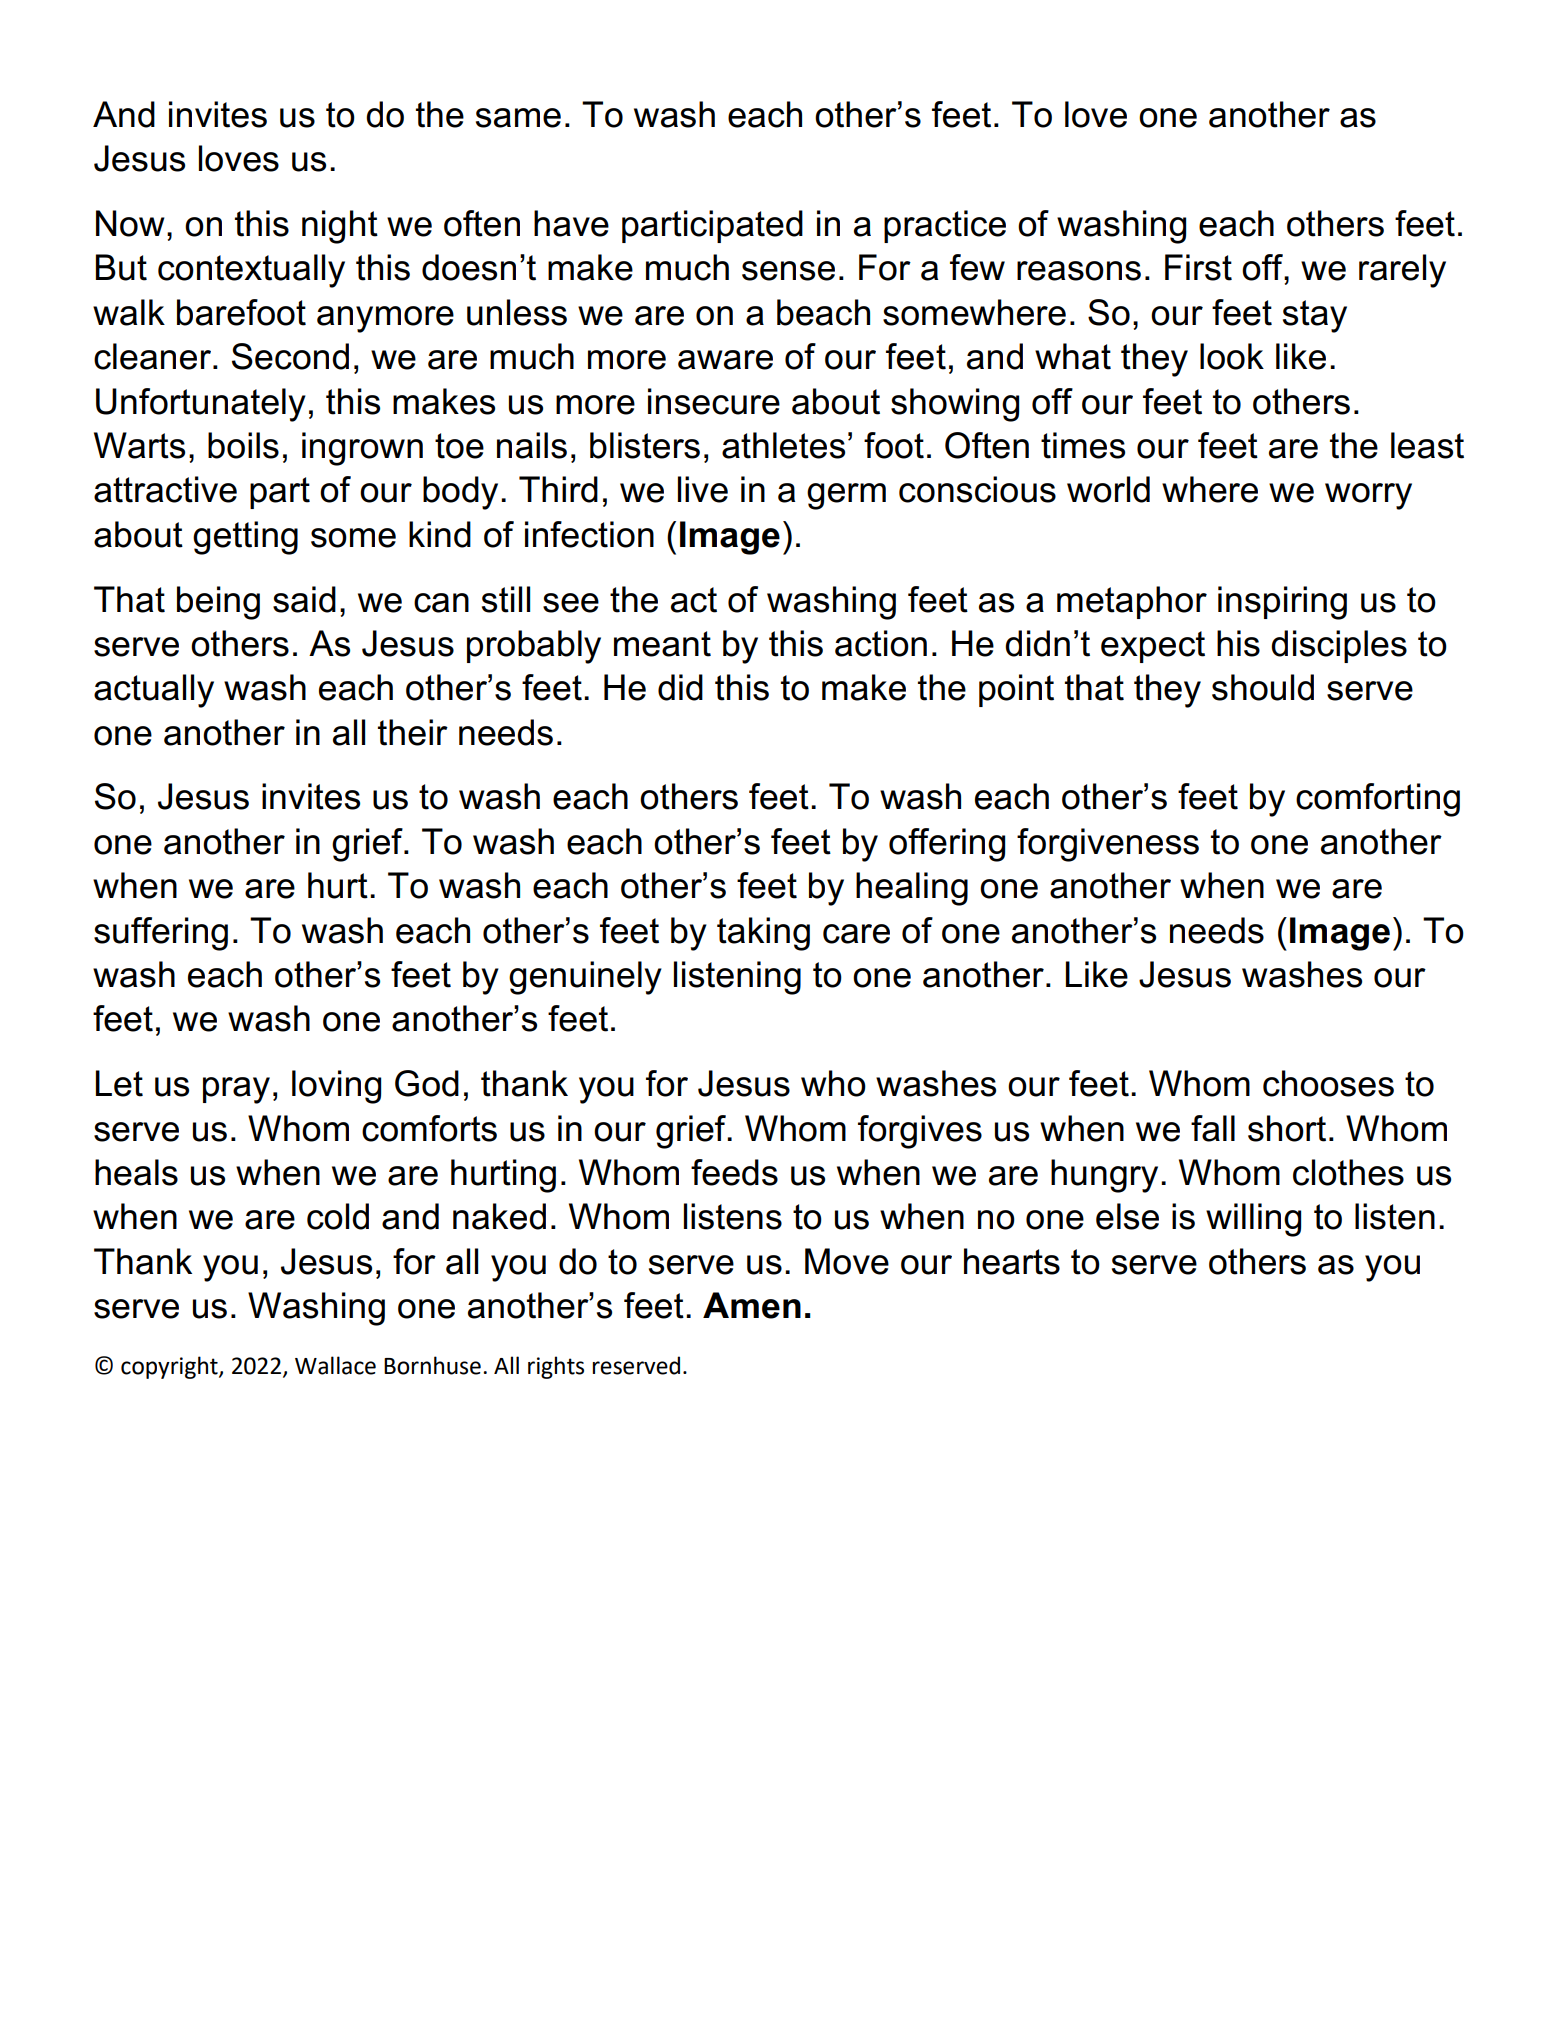 The image size is (1563, 2023). Describe the element at coordinates (335, 1365) in the screenshot. I see `Wallace` at that location.
